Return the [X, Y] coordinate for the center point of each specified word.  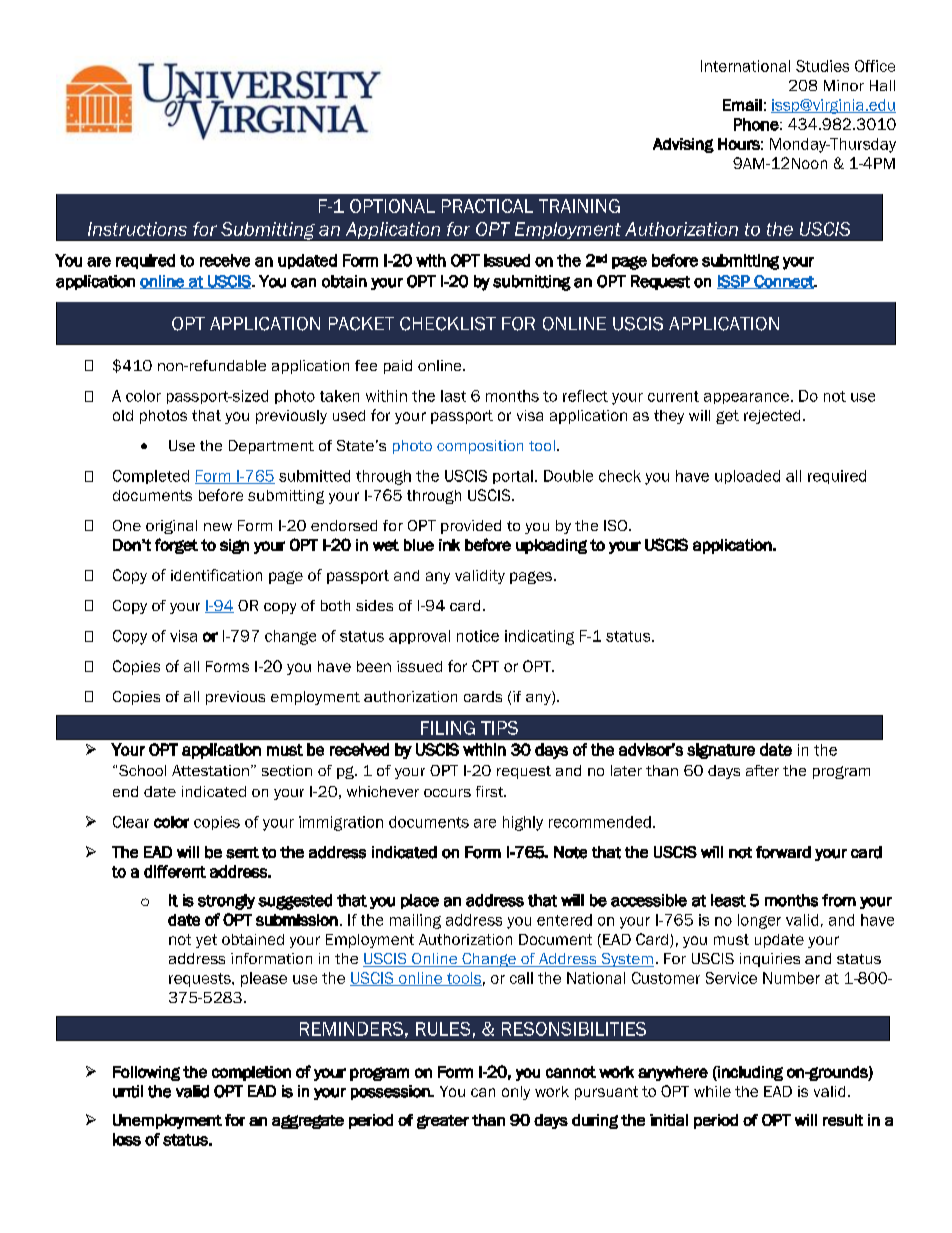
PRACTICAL [487, 206]
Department [271, 447]
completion [251, 1073]
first [491, 791]
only [516, 1093]
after [762, 770]
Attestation [210, 770]
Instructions [137, 229]
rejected [772, 417]
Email [742, 105]
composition [480, 447]
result [843, 1120]
